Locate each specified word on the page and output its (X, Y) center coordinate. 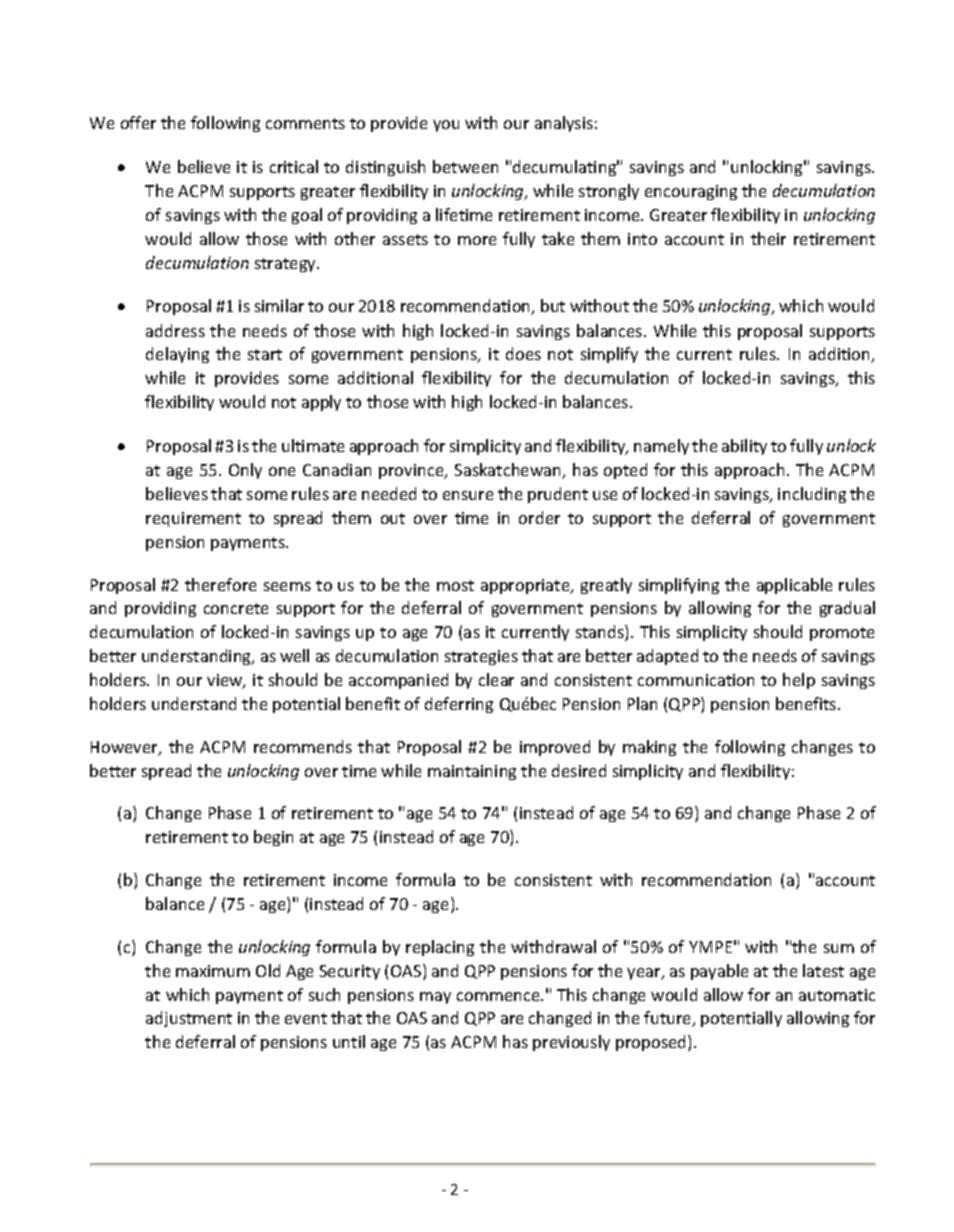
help (799, 681)
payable (719, 972)
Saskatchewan (509, 471)
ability (744, 447)
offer (138, 122)
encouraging (691, 192)
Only (245, 471)
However (125, 748)
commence (499, 996)
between (465, 166)
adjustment (189, 1019)
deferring (459, 705)
